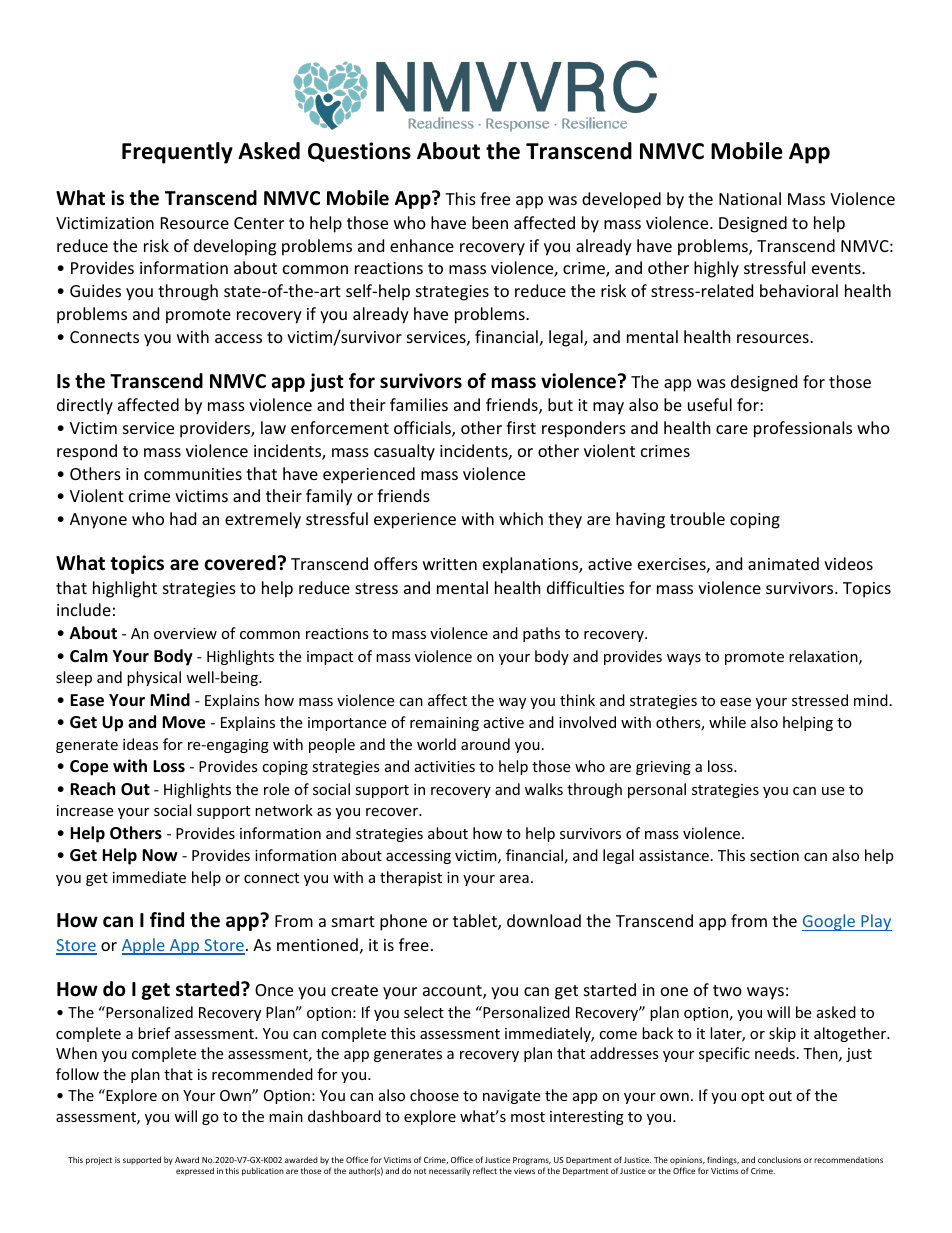 This page has height=1233, width=952. I want to click on been, so click(490, 222).
